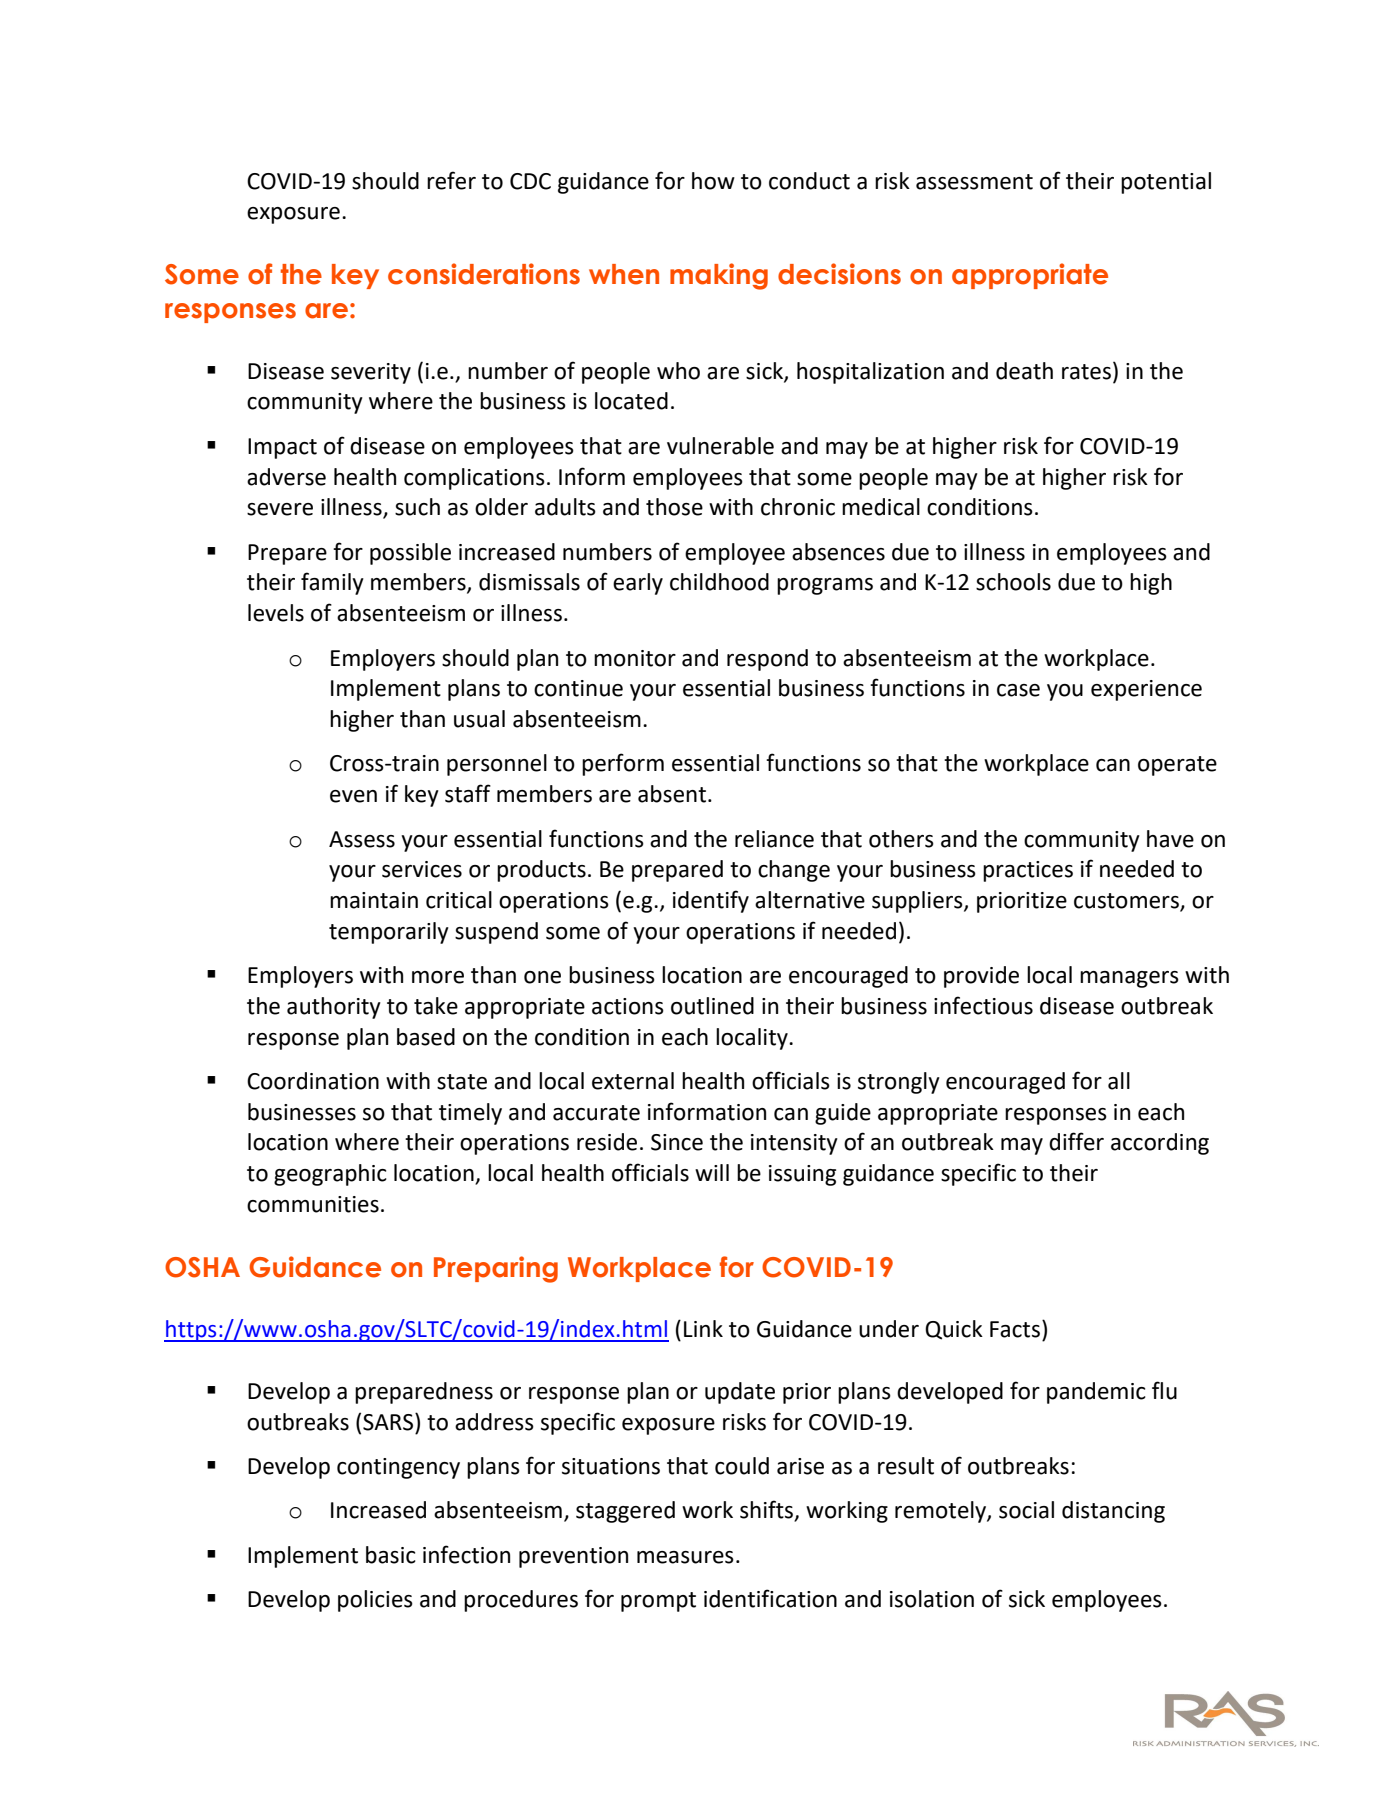 The width and height of the document is (1399, 1811). I want to click on possible, so click(410, 554).
